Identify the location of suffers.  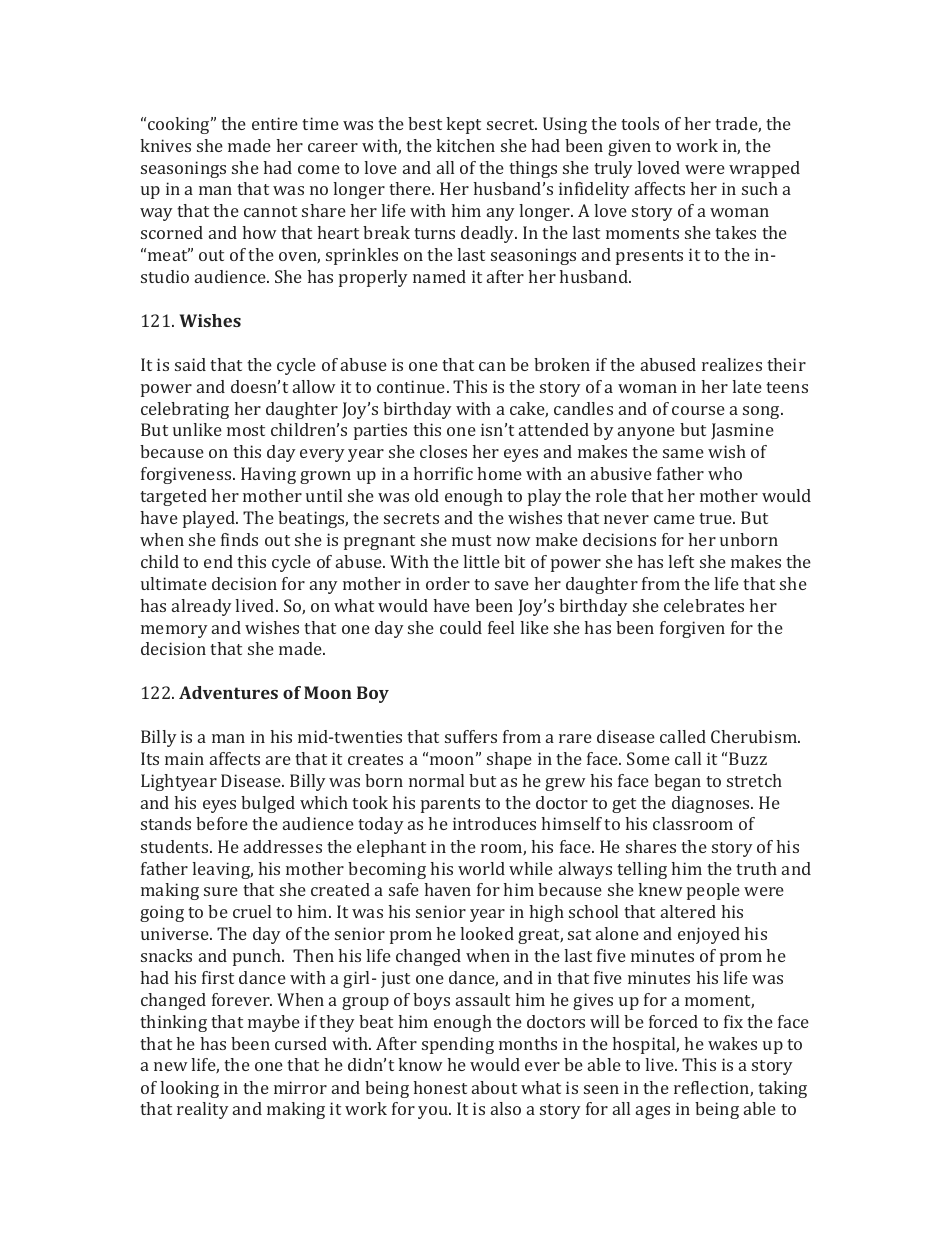
(471, 736).
